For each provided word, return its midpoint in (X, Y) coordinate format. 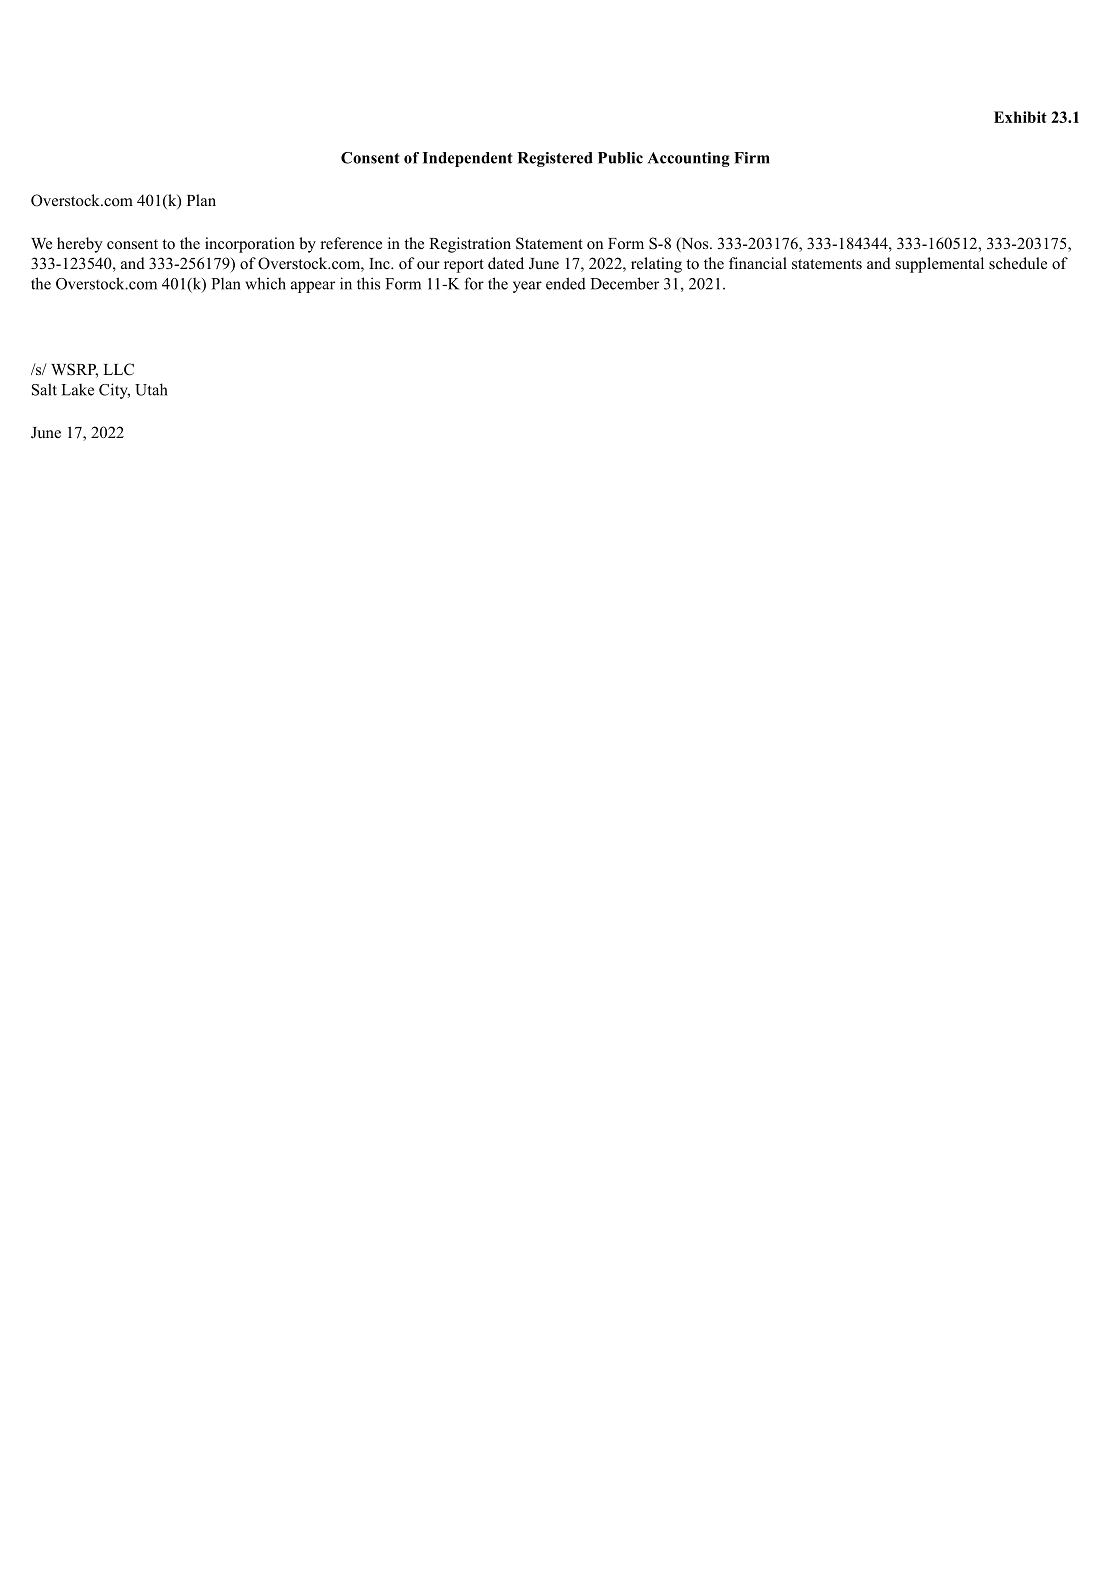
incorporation (250, 245)
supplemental (940, 265)
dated (506, 263)
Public (620, 158)
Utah (151, 389)
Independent (467, 159)
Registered (555, 159)
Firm (752, 158)
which (265, 283)
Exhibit (1020, 117)
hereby (80, 245)
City (114, 391)
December (624, 283)
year (527, 287)
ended (566, 283)
